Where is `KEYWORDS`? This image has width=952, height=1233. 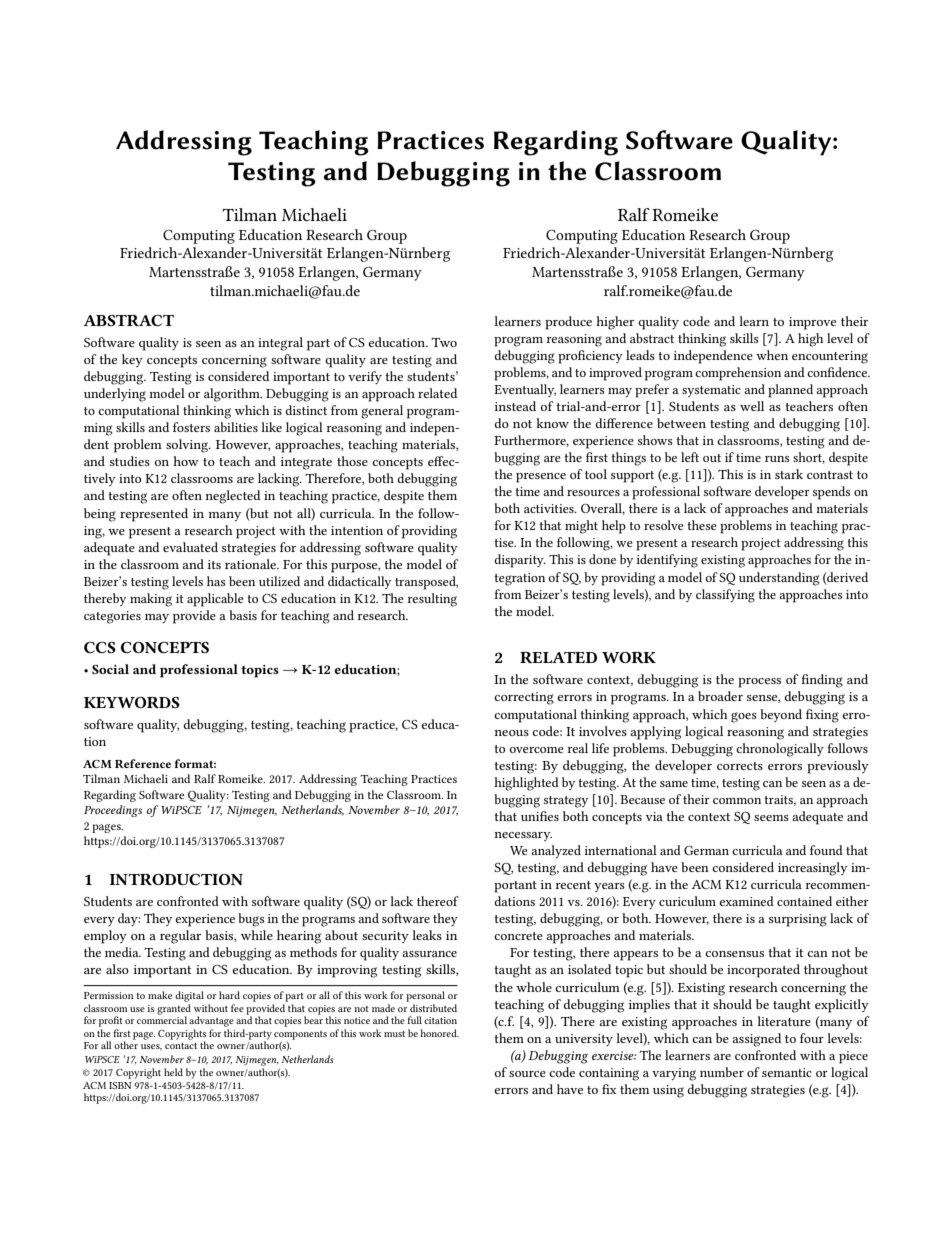 KEYWORDS is located at coordinates (132, 702).
